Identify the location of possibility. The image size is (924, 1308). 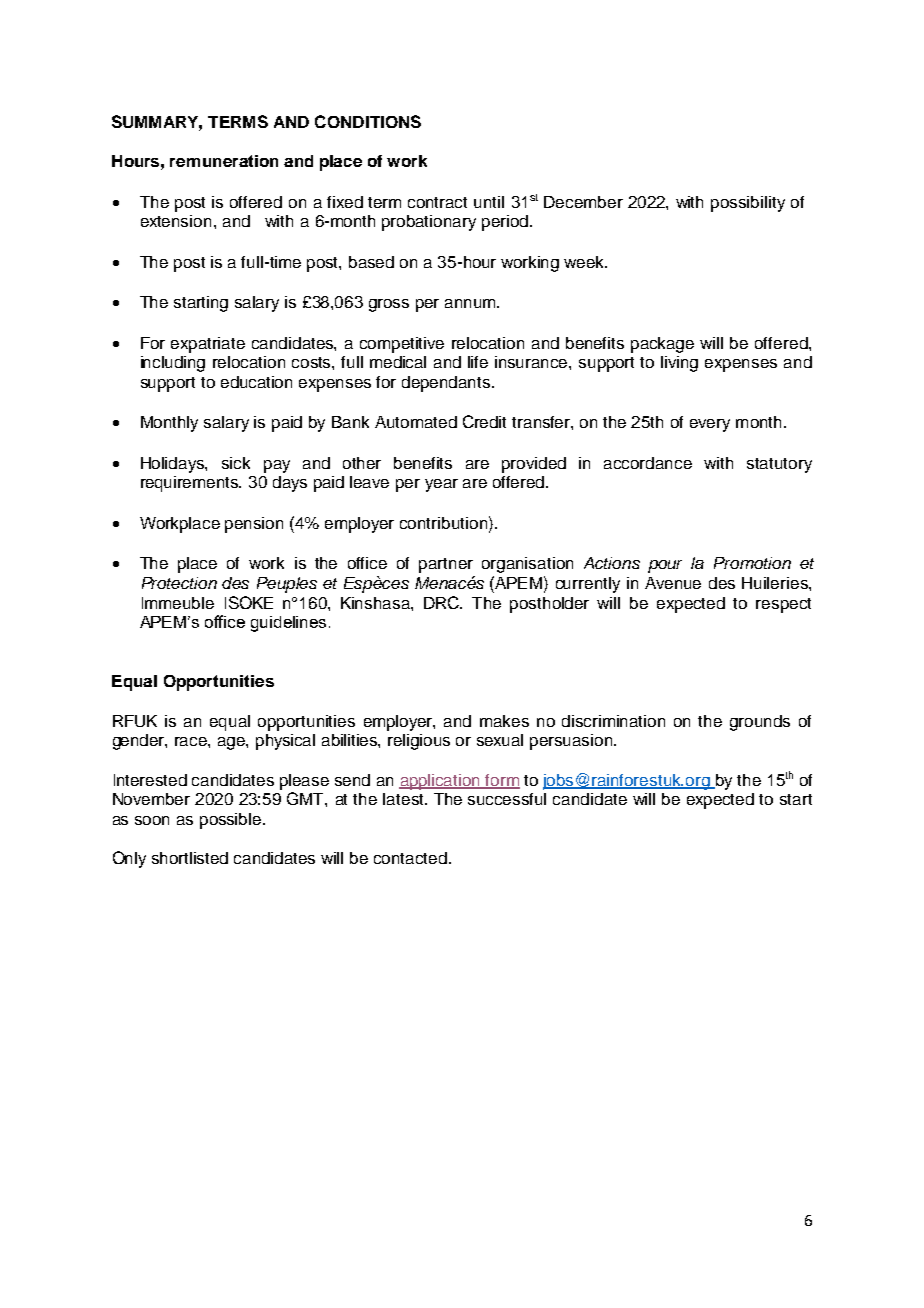
(748, 204).
